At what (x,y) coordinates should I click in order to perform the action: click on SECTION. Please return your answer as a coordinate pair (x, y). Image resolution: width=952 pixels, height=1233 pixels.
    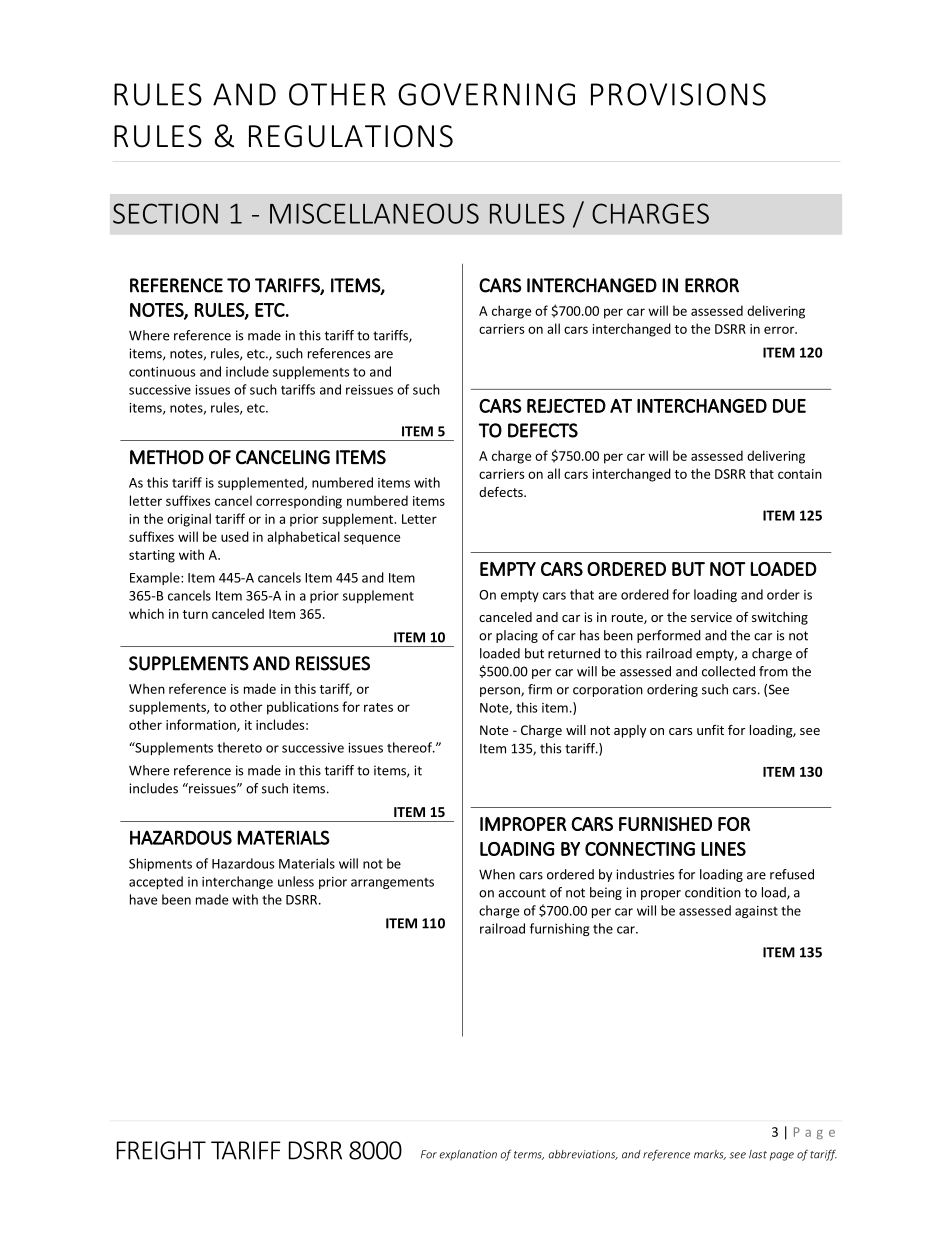
    Looking at the image, I should click on (165, 213).
